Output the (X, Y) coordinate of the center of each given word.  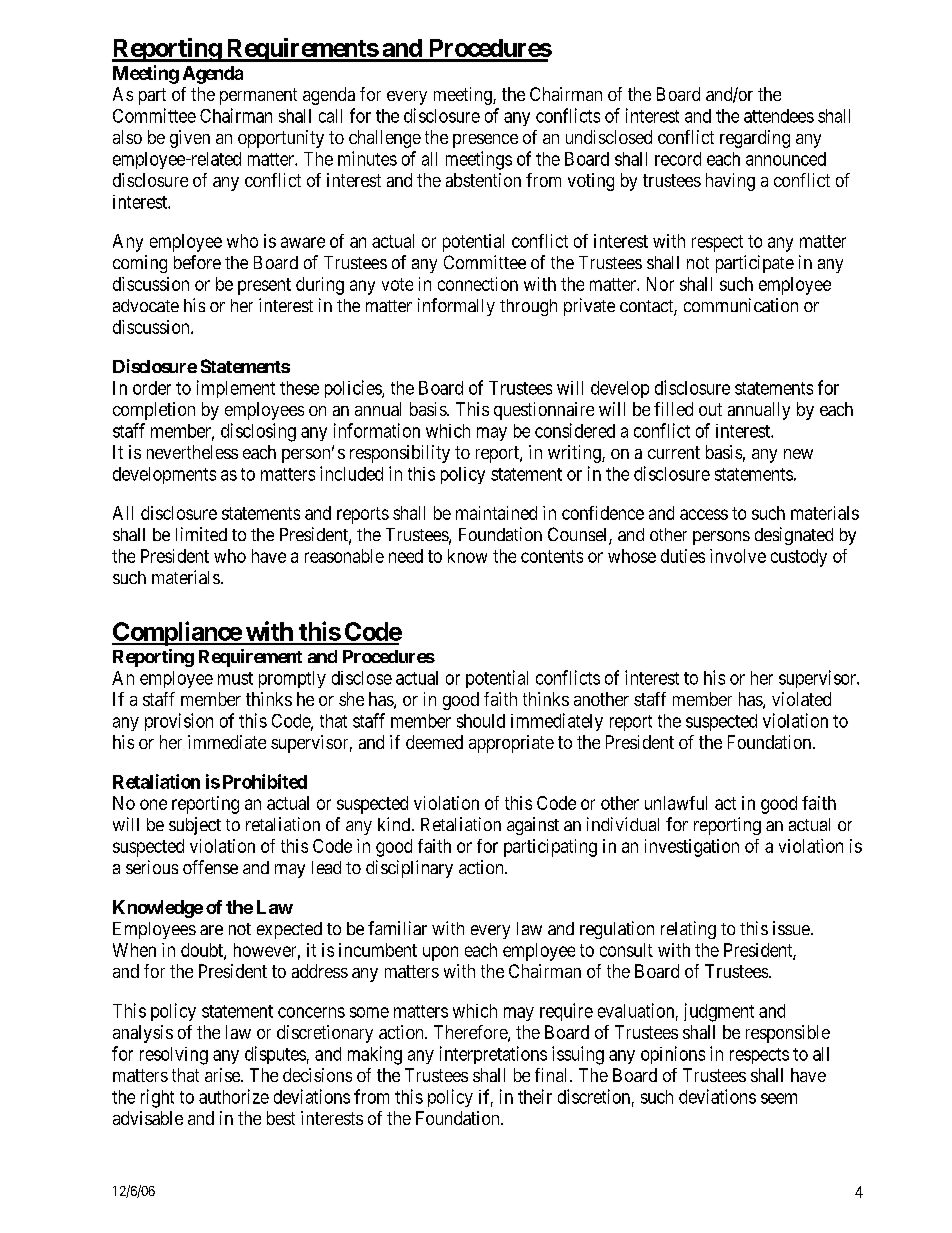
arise (223, 1075)
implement (236, 389)
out (710, 409)
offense (210, 867)
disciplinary (409, 869)
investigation (692, 848)
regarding (755, 139)
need (406, 556)
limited (201, 534)
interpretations (493, 1055)
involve (738, 556)
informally (456, 307)
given (190, 139)
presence (485, 141)
